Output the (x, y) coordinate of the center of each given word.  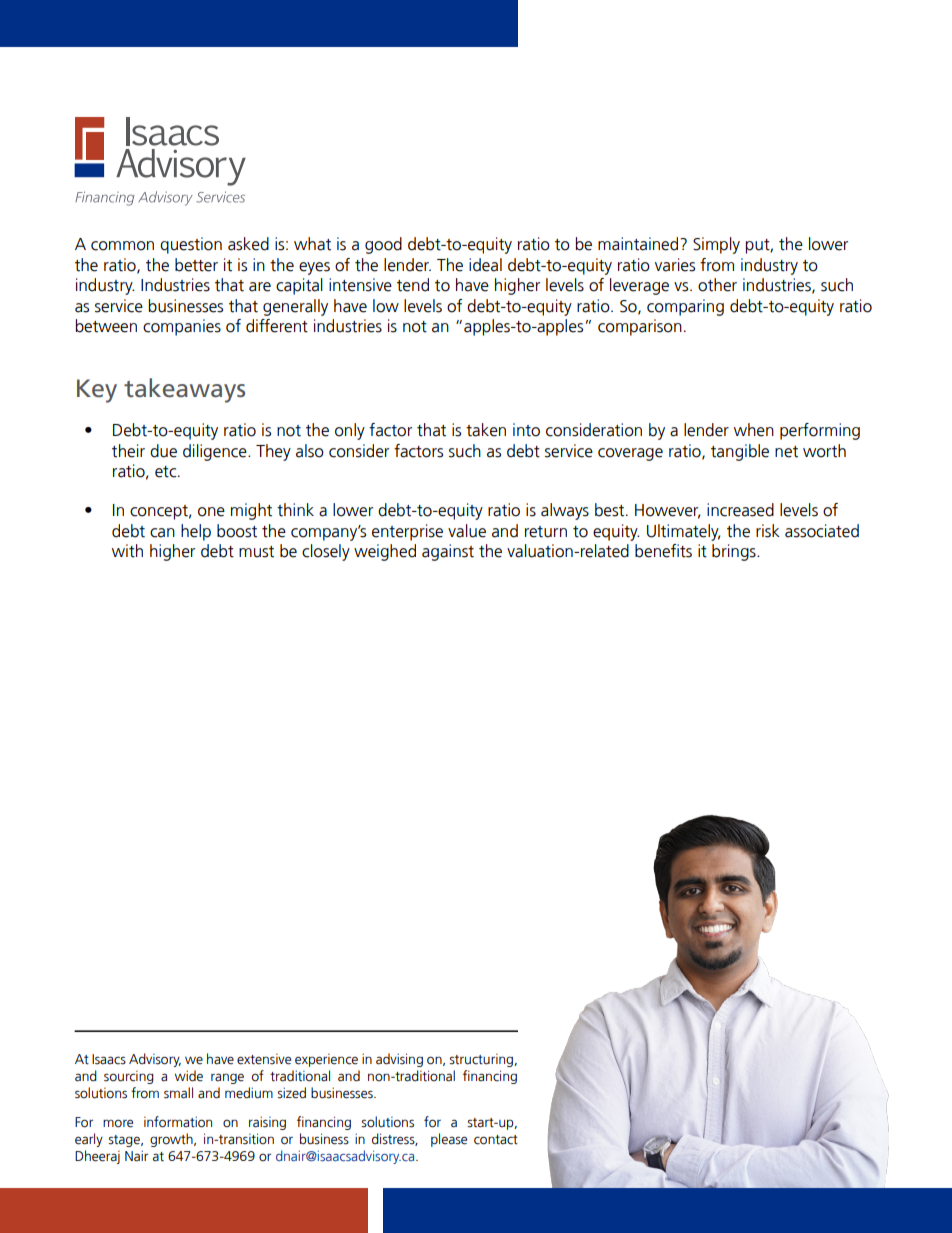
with (127, 551)
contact (496, 1140)
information (178, 1122)
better (196, 265)
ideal (485, 265)
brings (735, 552)
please (449, 1140)
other (717, 285)
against (448, 552)
